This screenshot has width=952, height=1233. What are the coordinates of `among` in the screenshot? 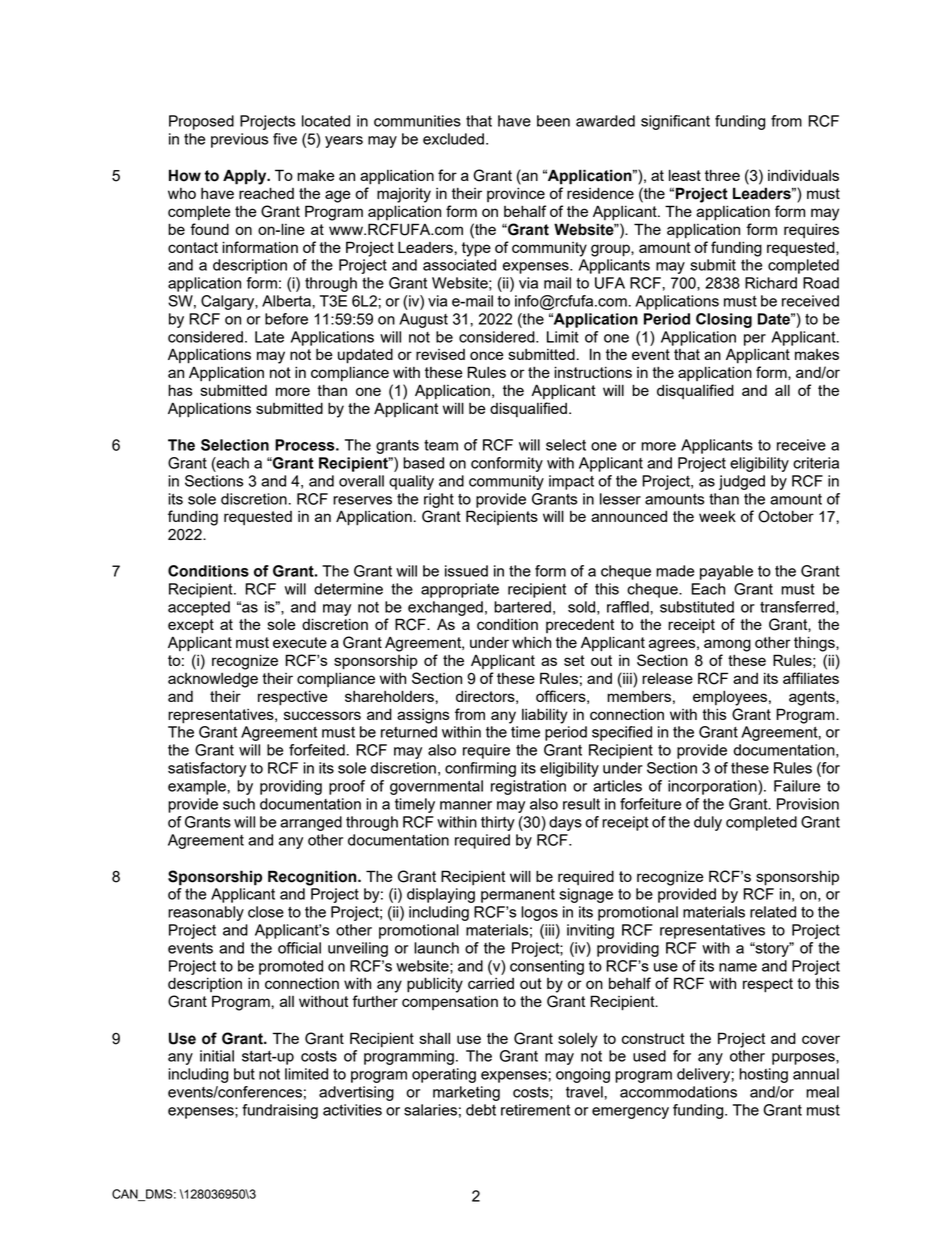 It's located at (727, 645).
